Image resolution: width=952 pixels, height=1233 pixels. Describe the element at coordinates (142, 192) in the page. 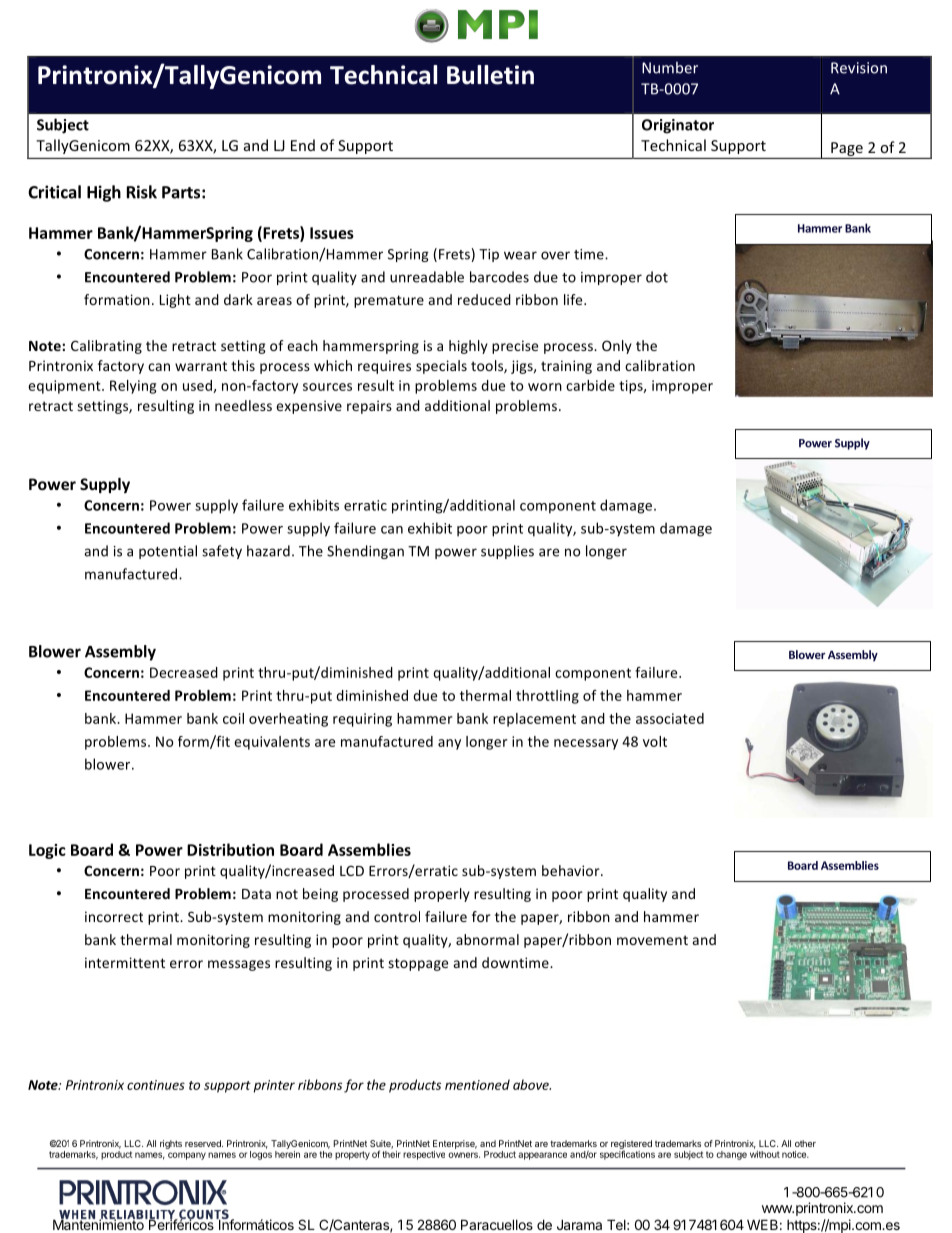

I see `Risk` at that location.
